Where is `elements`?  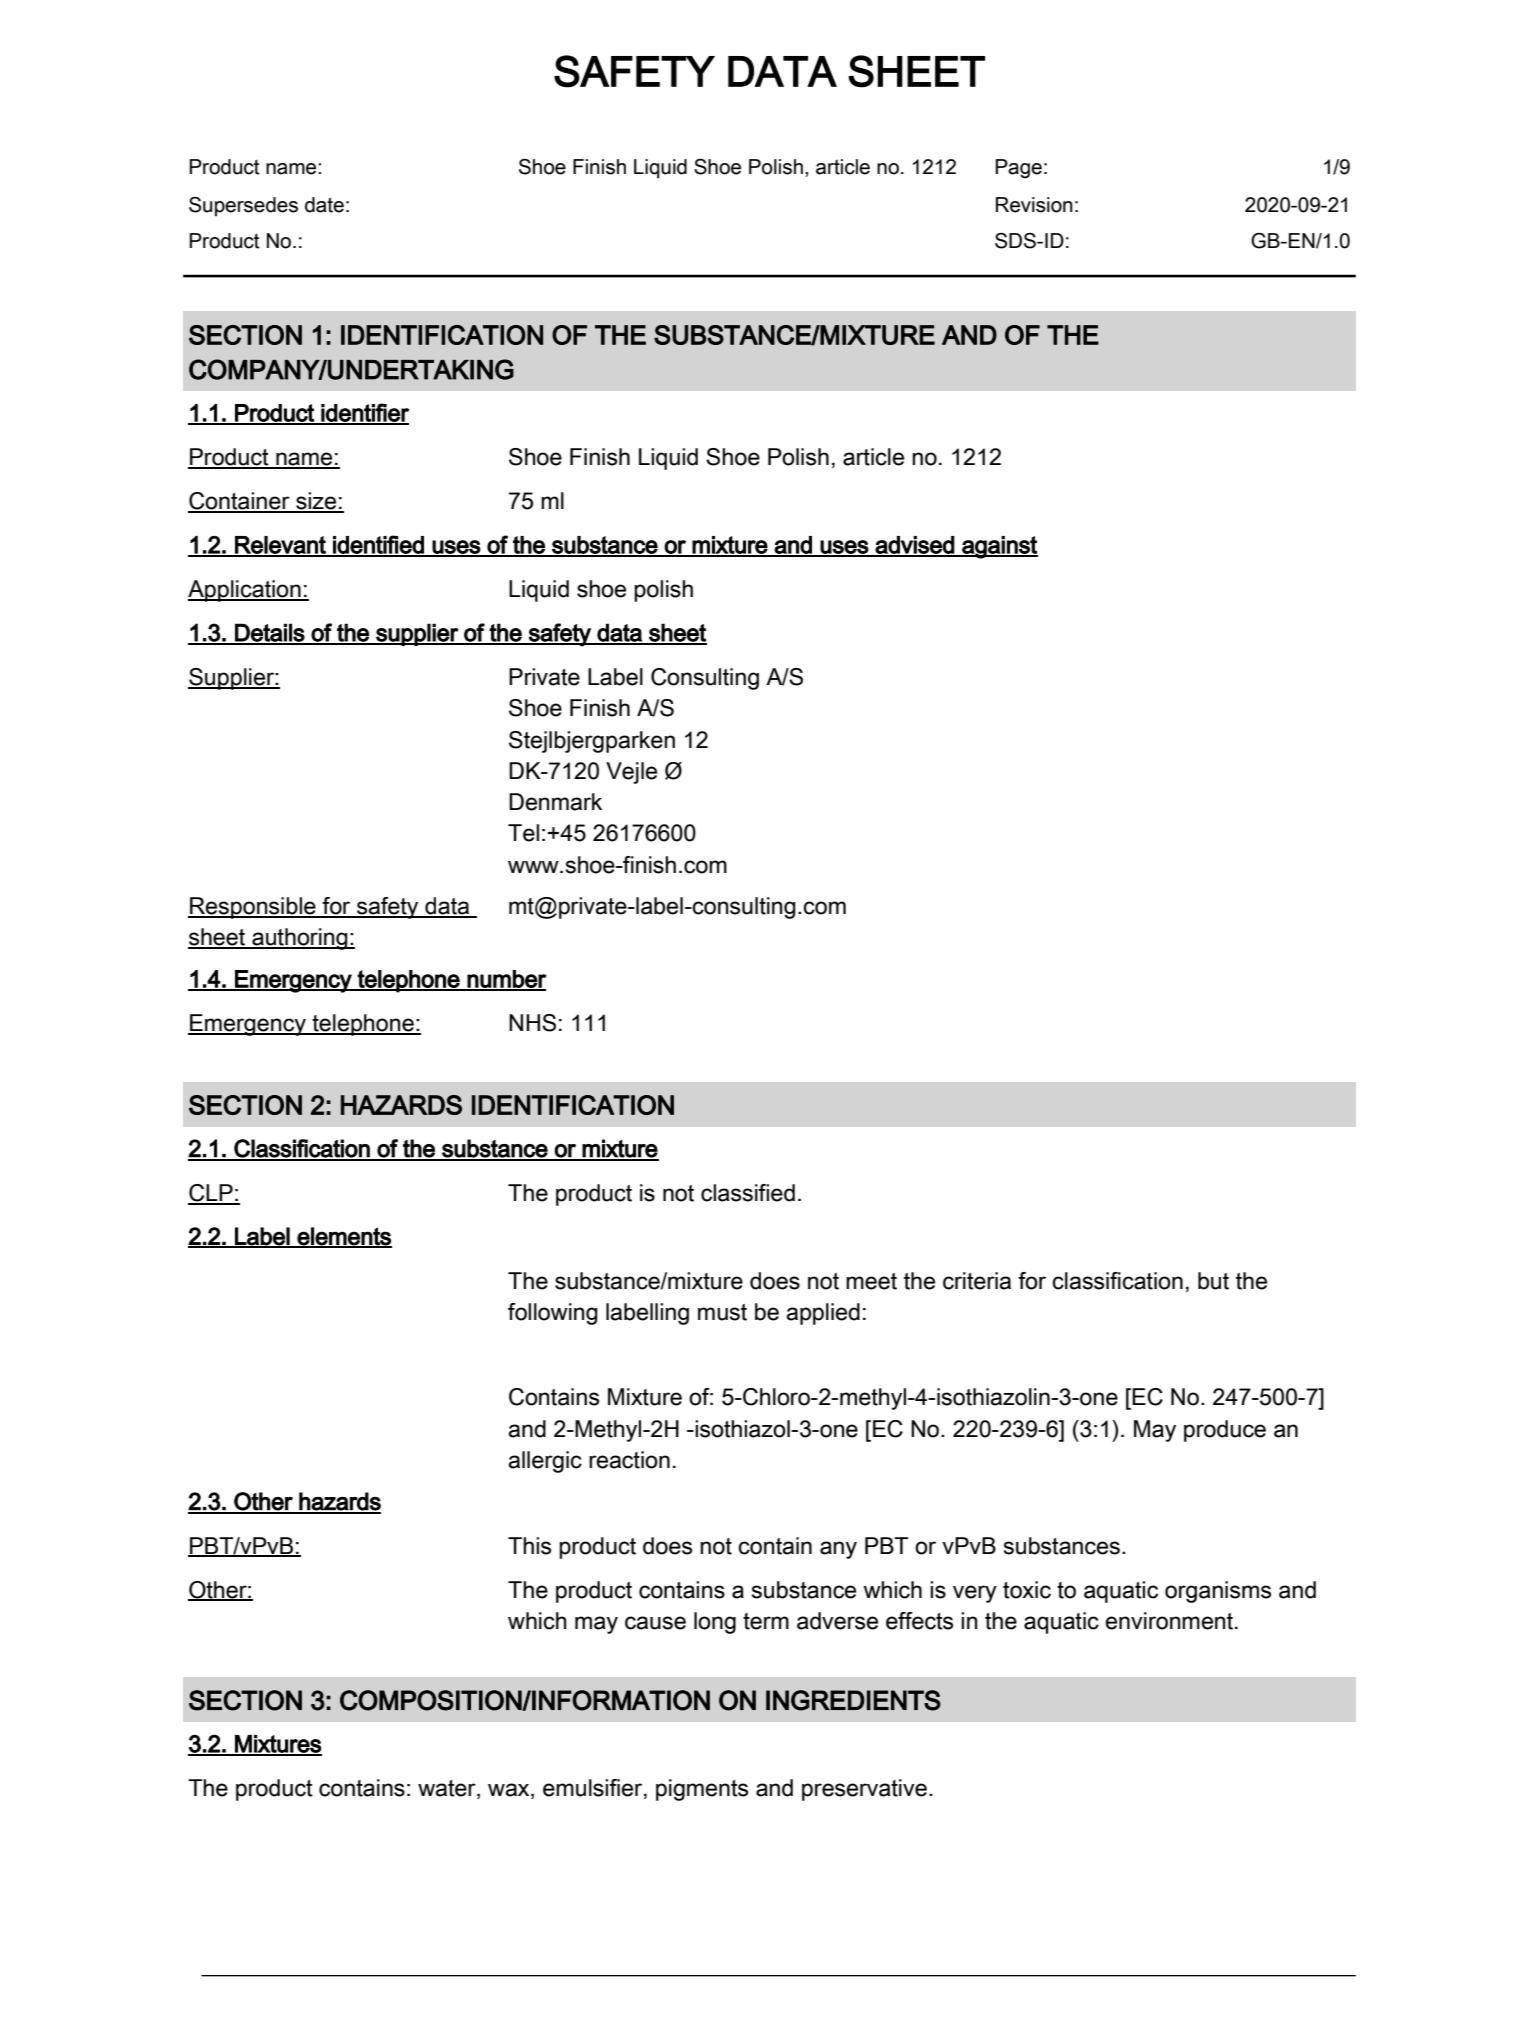 elements is located at coordinates (344, 1237).
